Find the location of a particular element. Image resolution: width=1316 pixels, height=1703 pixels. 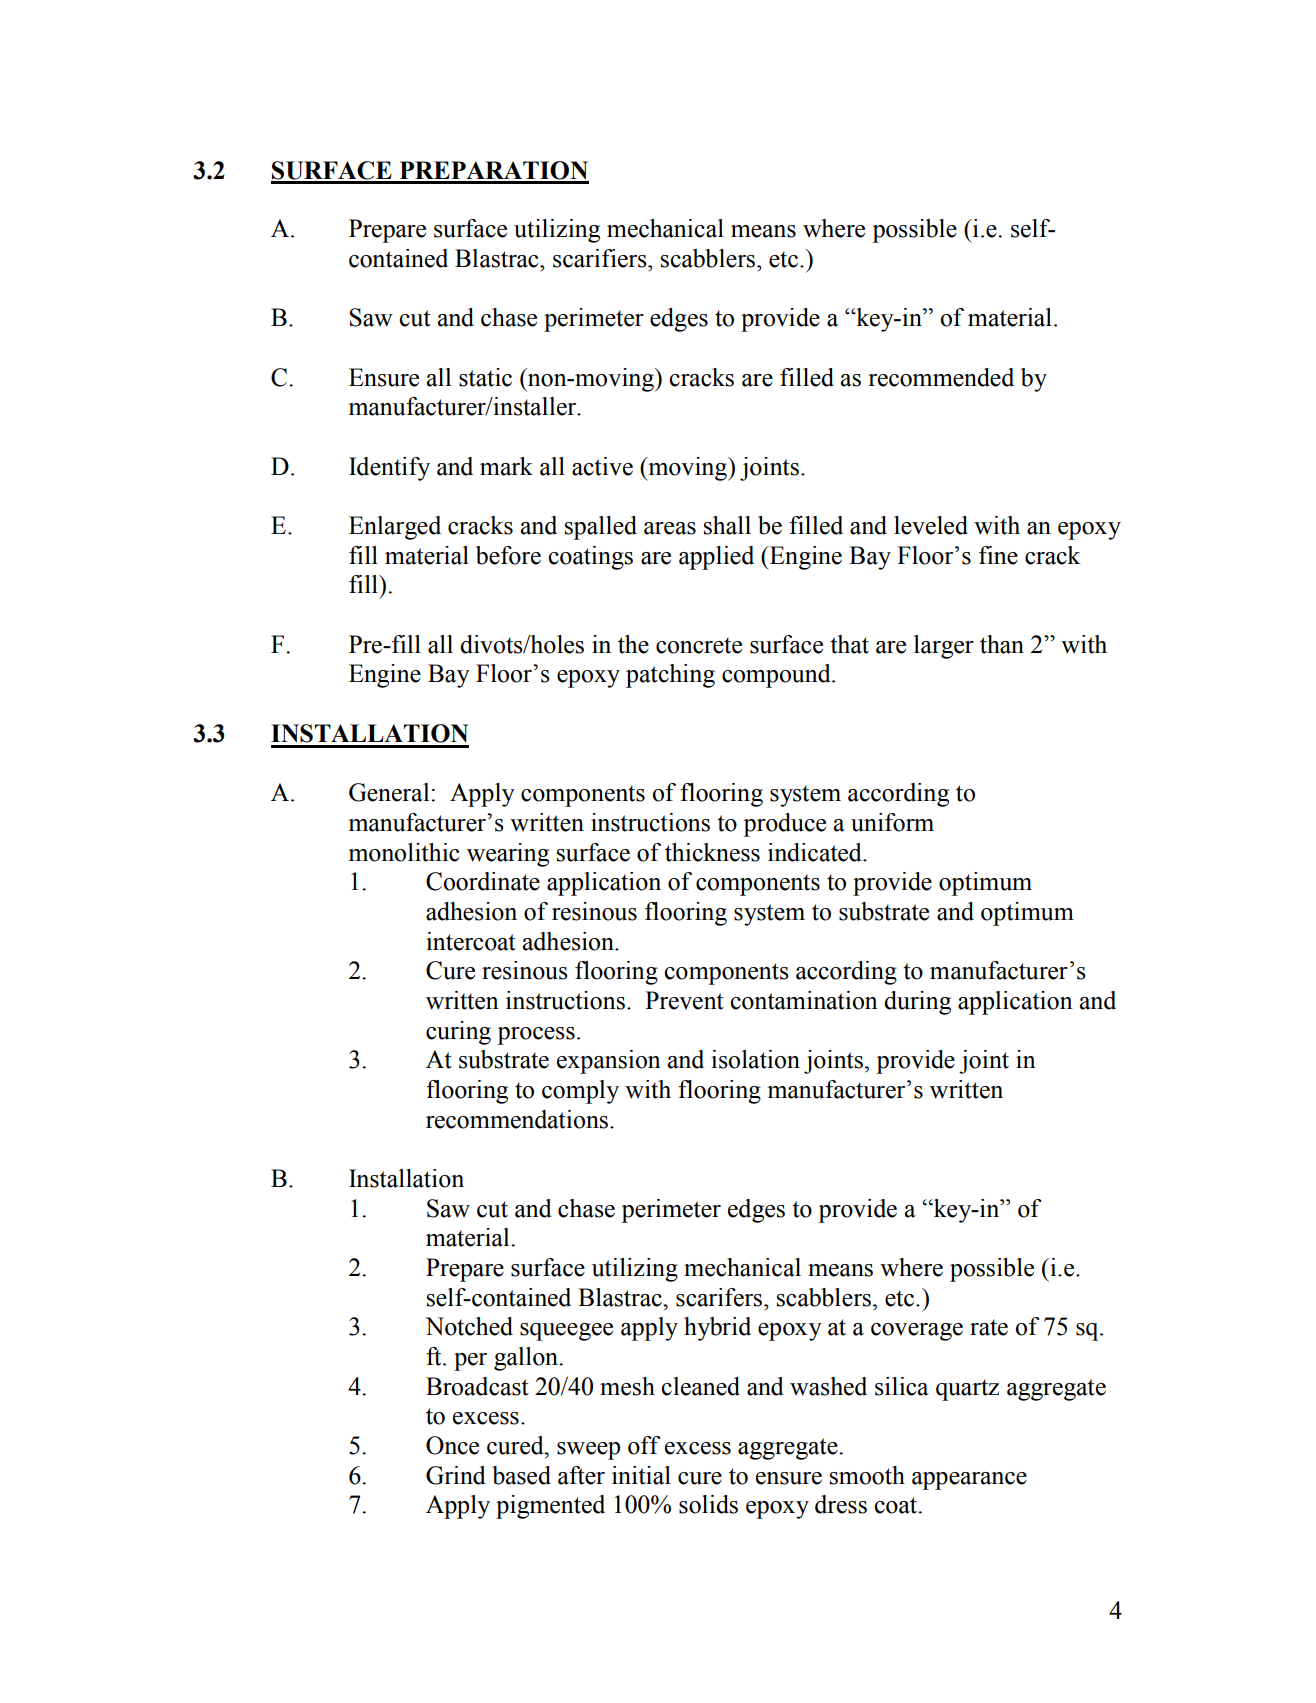

appearance is located at coordinates (969, 1481).
